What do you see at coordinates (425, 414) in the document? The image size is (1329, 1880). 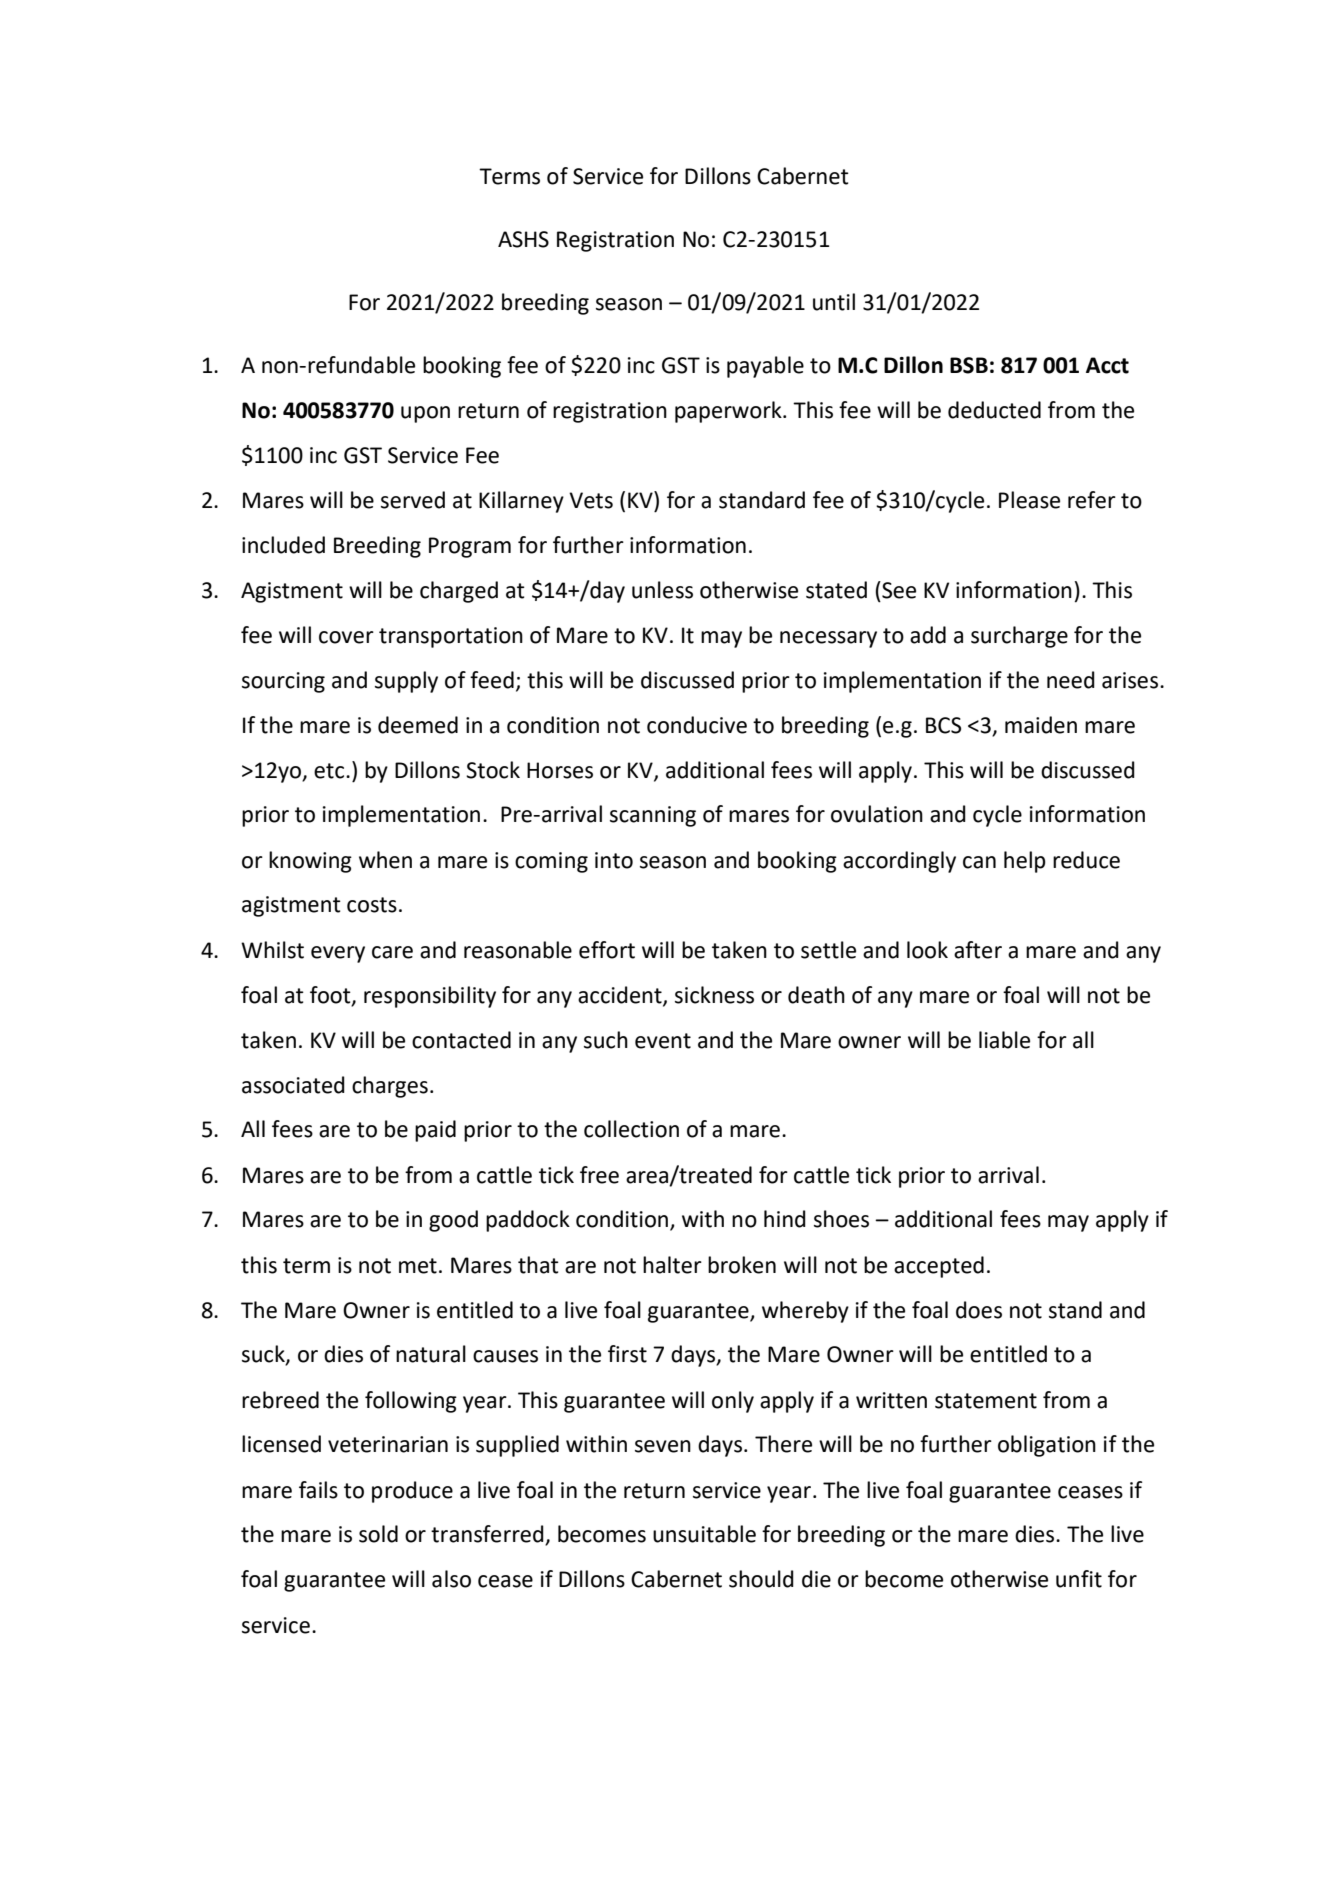 I see `upon` at bounding box center [425, 414].
